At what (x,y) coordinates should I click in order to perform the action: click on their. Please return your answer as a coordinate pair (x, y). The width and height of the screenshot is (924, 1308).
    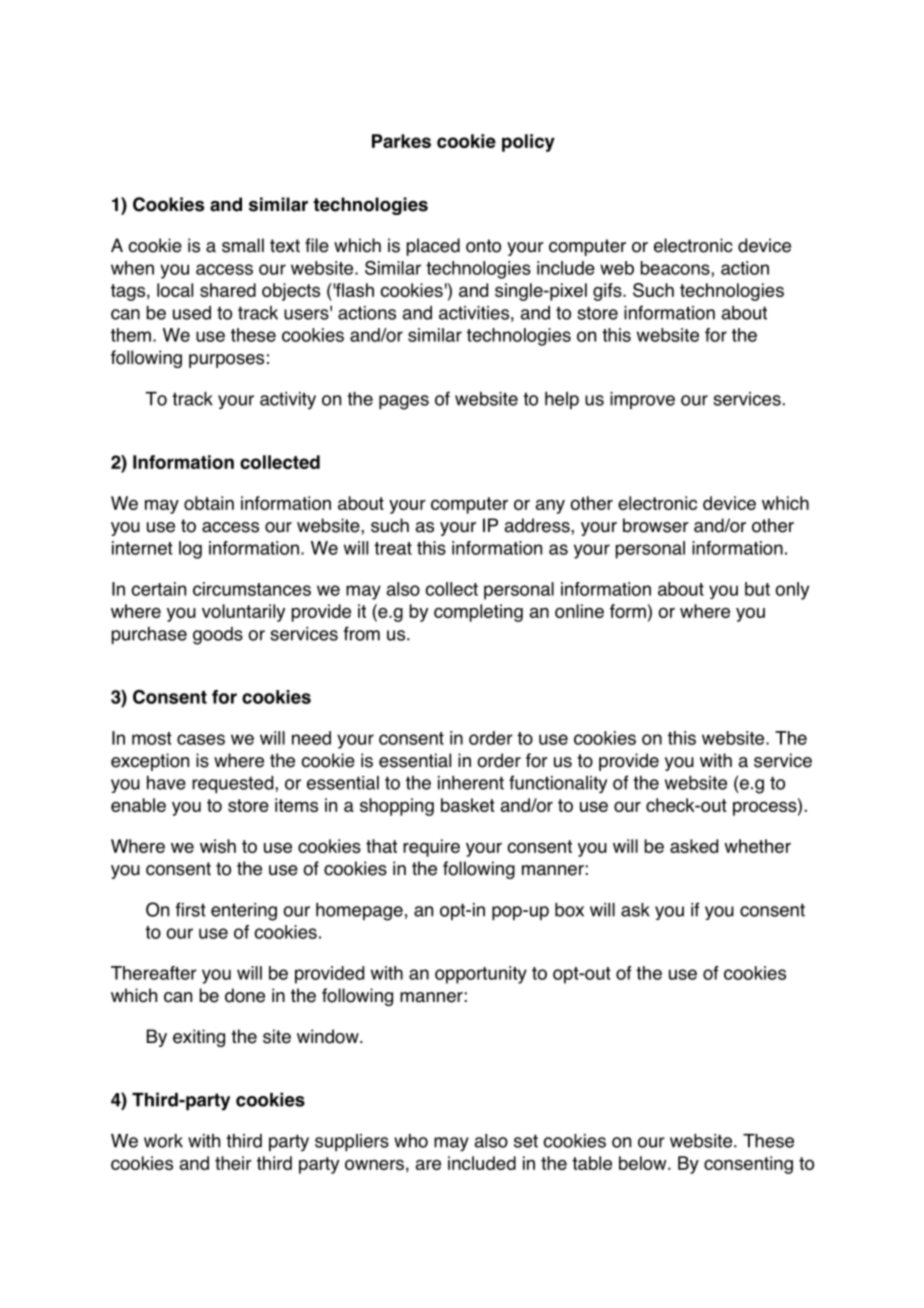
    Looking at the image, I should click on (233, 1163).
